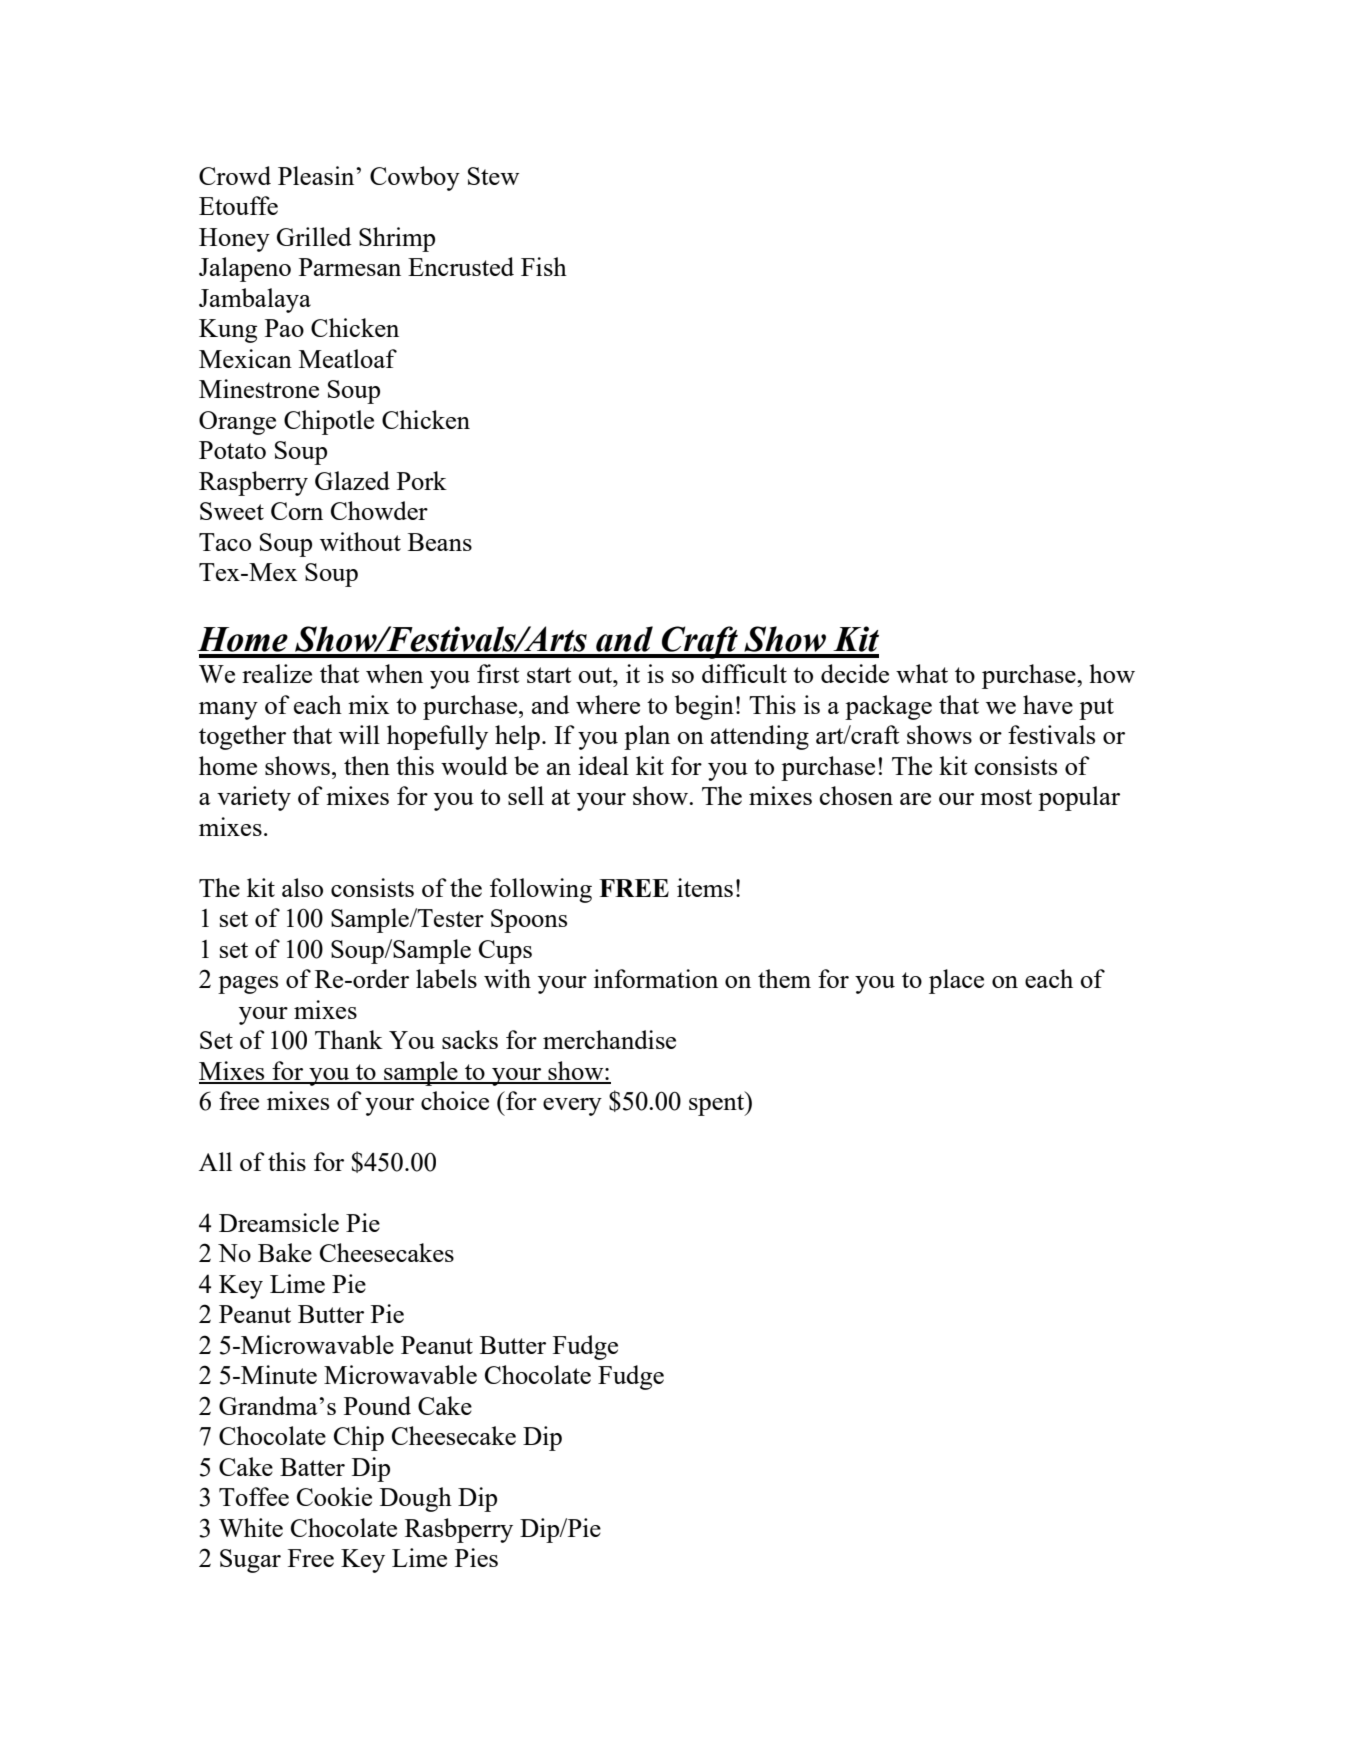 This screenshot has width=1353, height=1751. What do you see at coordinates (302, 887) in the screenshot?
I see `also` at bounding box center [302, 887].
